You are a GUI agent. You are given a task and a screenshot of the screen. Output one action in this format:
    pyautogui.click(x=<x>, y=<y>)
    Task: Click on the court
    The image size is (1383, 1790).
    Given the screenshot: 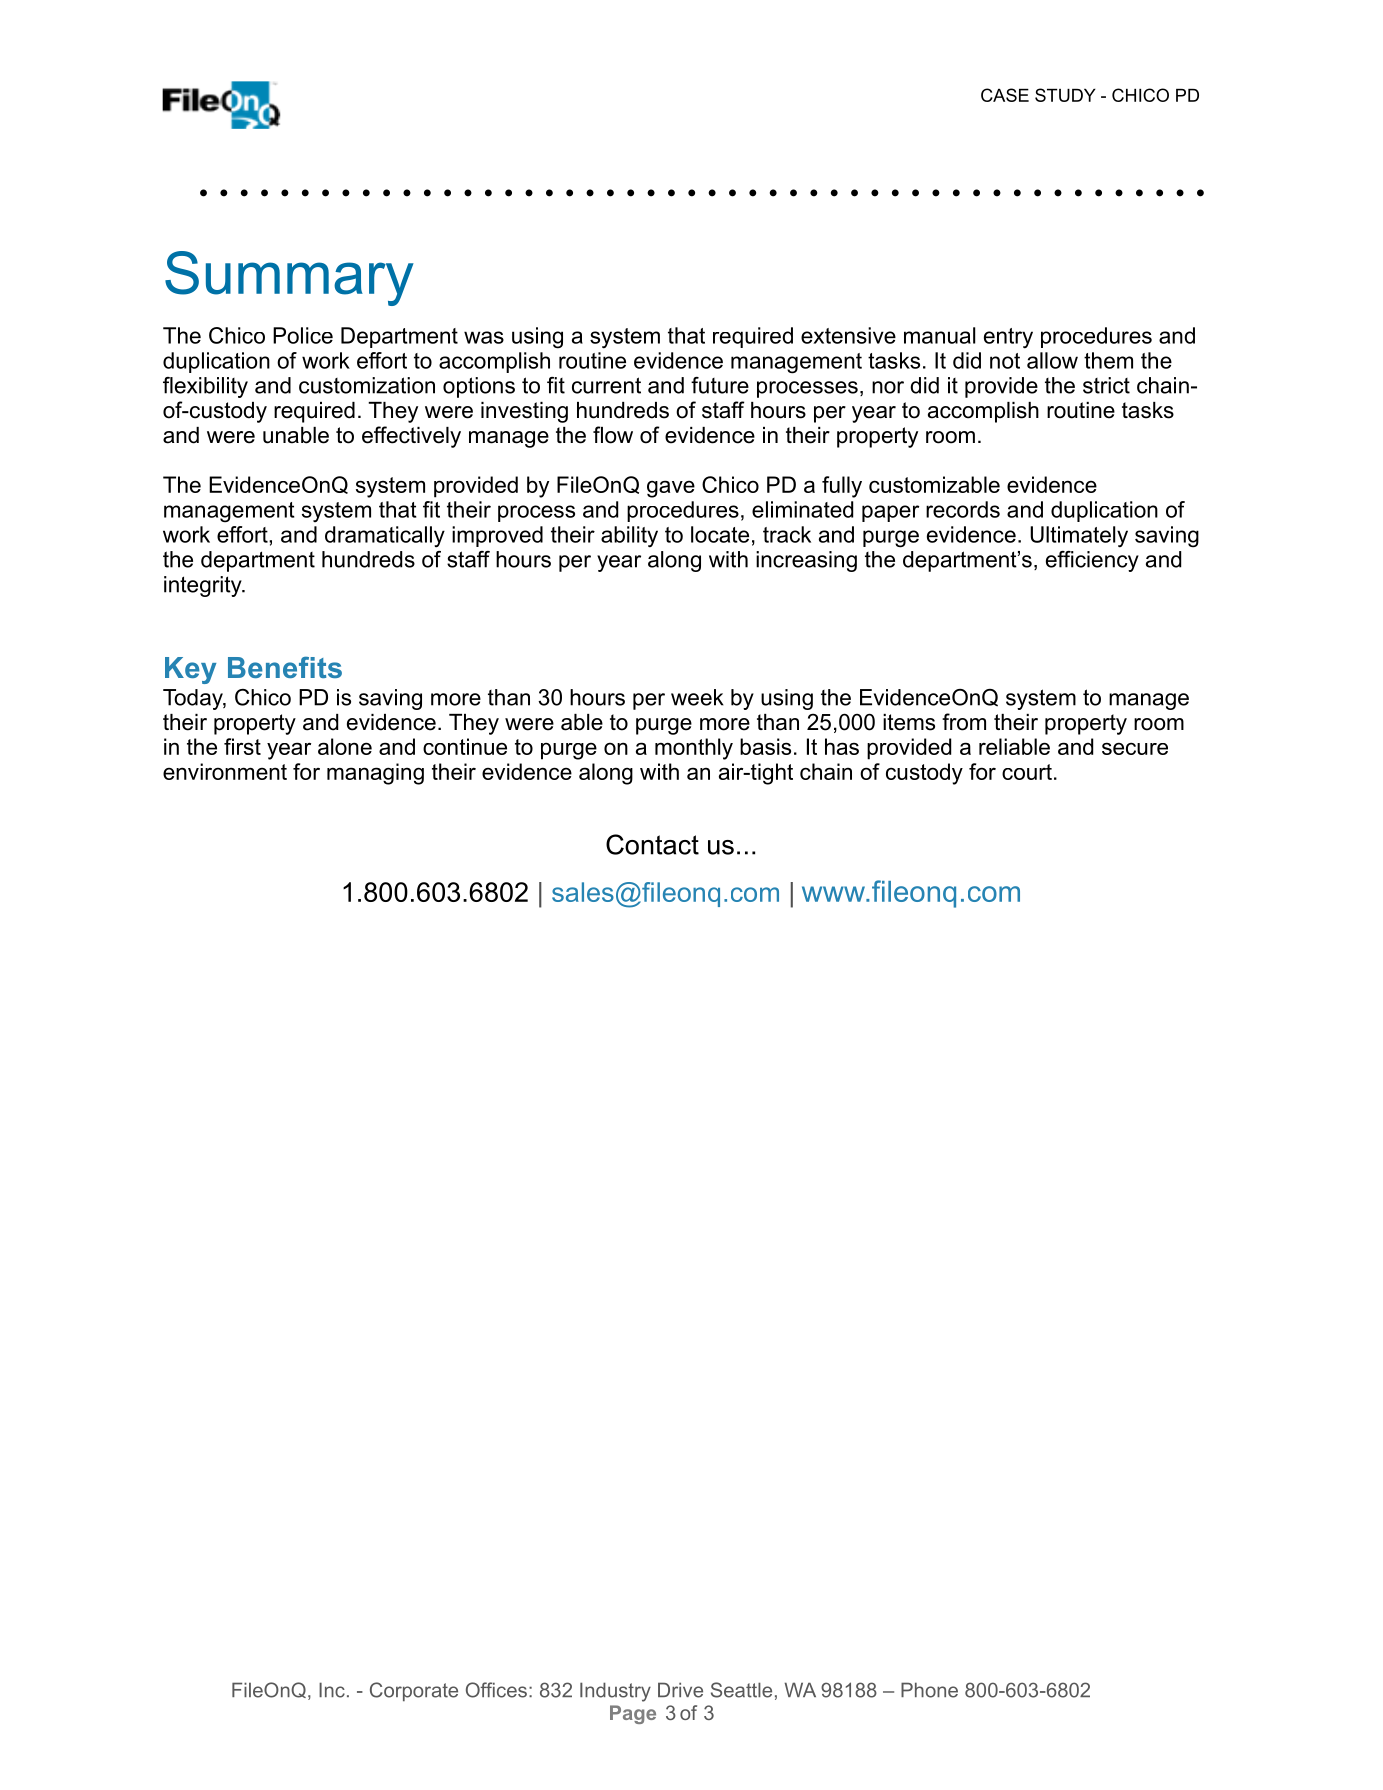 What is the action you would take?
    pyautogui.click(x=1027, y=772)
